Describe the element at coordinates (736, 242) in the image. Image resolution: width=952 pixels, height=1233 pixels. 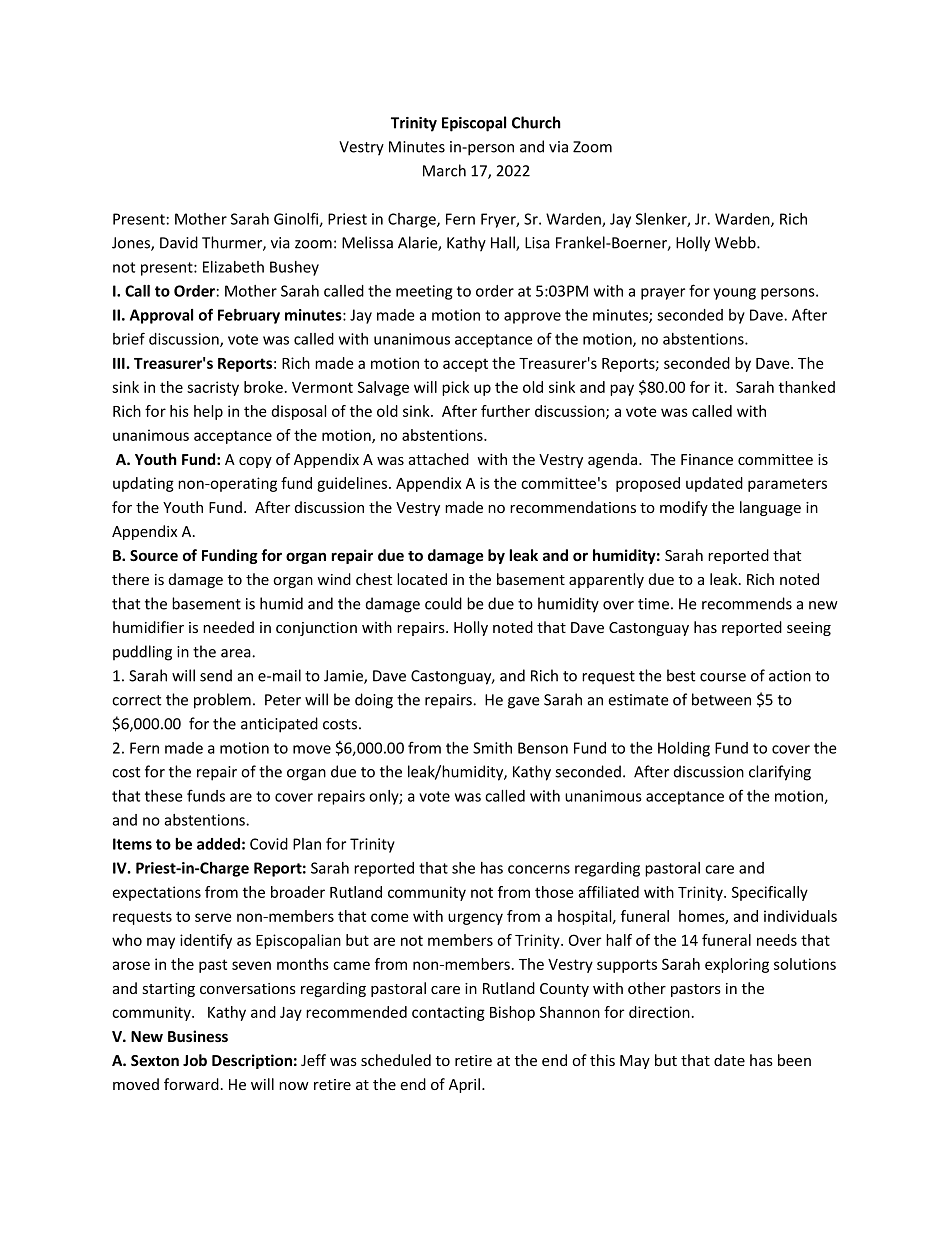
I see `Webb` at that location.
